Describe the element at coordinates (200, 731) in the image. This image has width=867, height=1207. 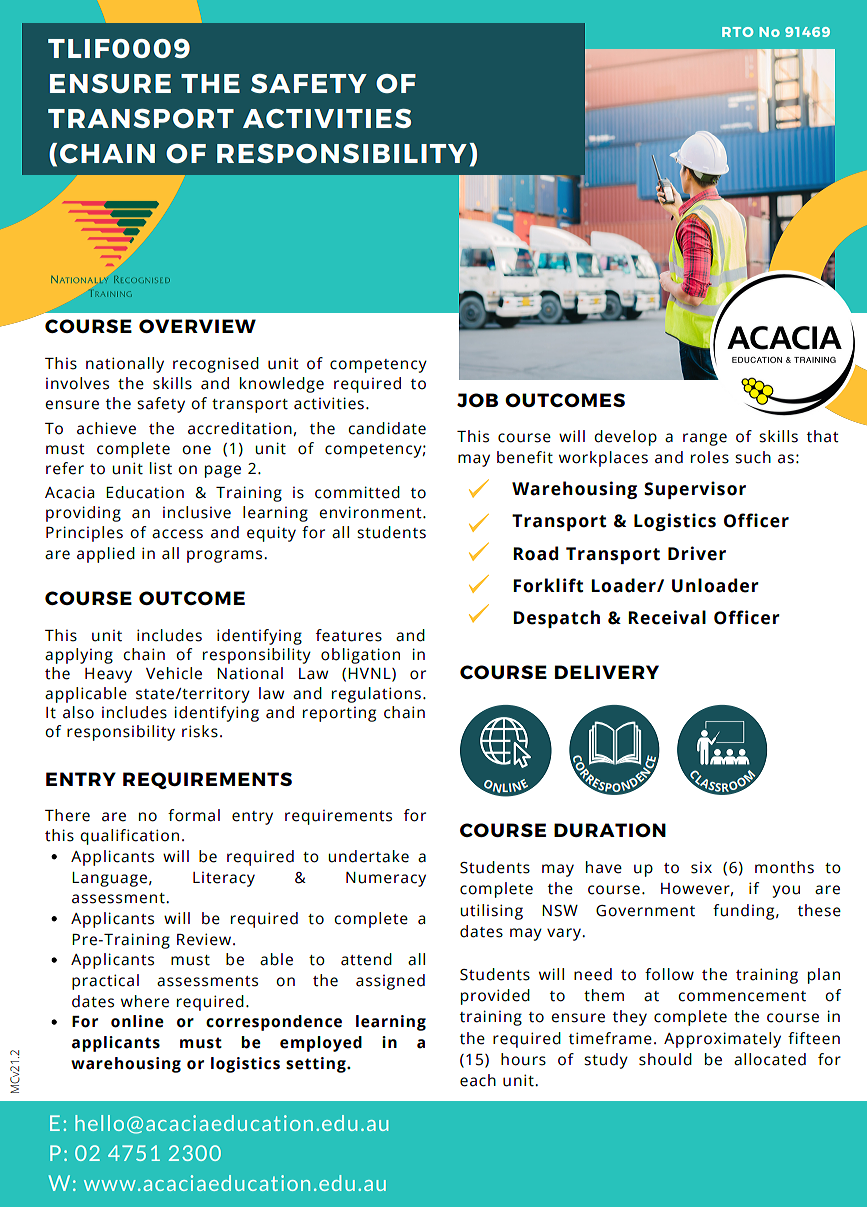
I see `risks` at that location.
